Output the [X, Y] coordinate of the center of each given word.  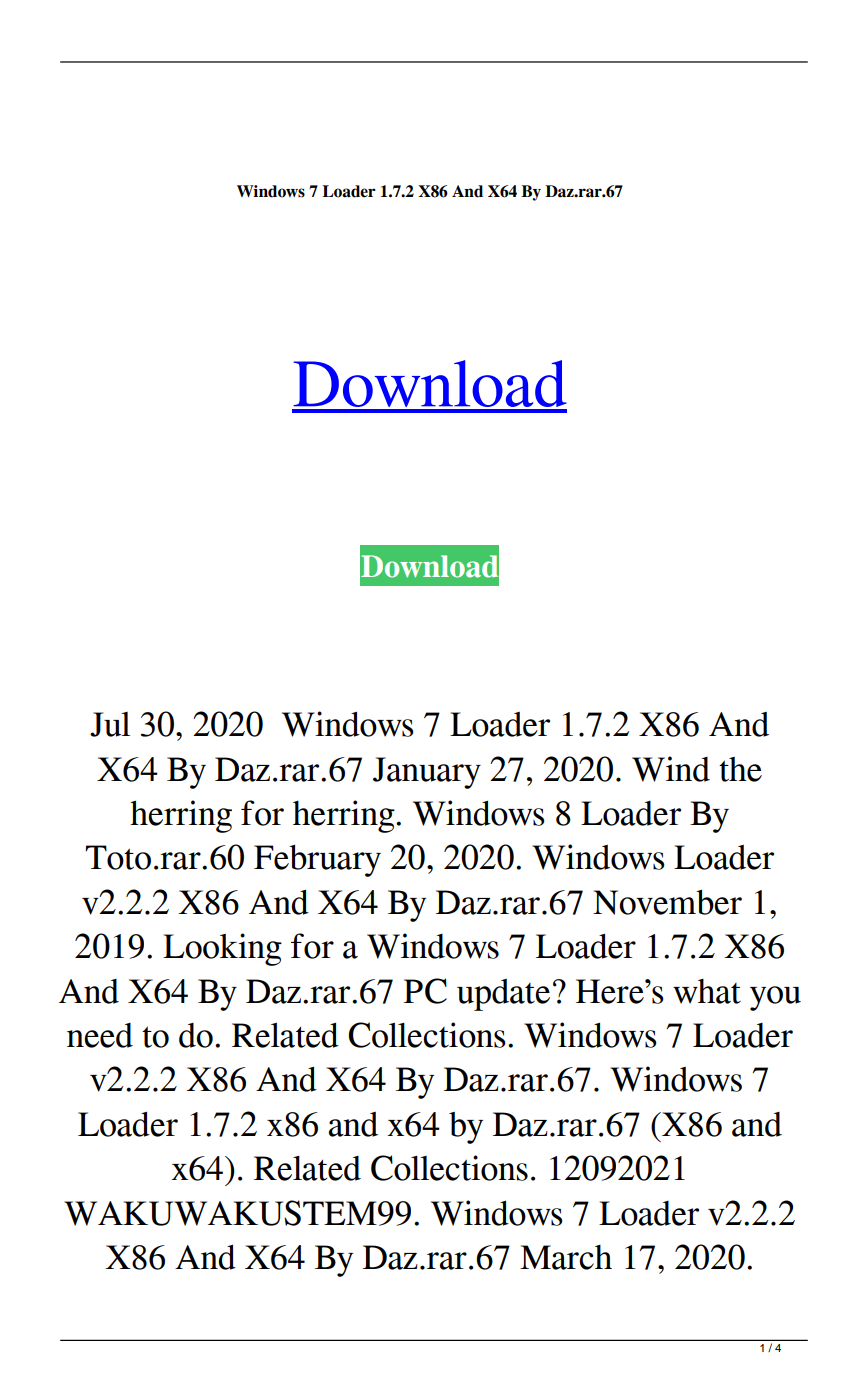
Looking [222, 949]
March [566, 1257]
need [100, 1035]
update [503, 995]
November [667, 902]
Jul [110, 724]
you [775, 998]
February [317, 861]
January [427, 773]
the [740, 769]
